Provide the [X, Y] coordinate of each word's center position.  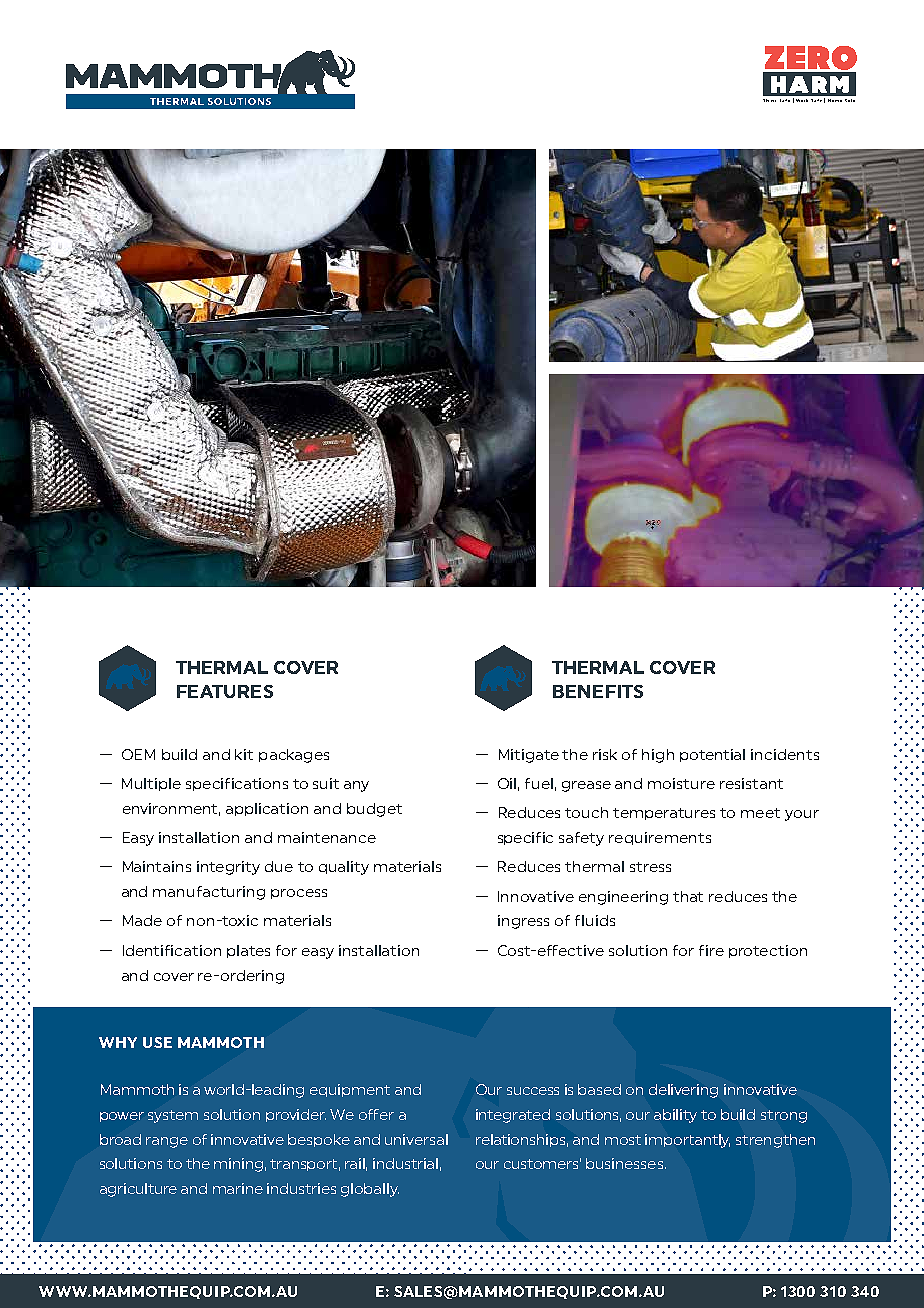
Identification [172, 950]
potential [712, 755]
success [533, 1091]
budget [374, 810]
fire [711, 950]
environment [171, 809]
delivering [683, 1091]
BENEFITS [598, 691]
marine [238, 1188]
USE [157, 1042]
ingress [523, 922]
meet [760, 813]
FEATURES [225, 691]
